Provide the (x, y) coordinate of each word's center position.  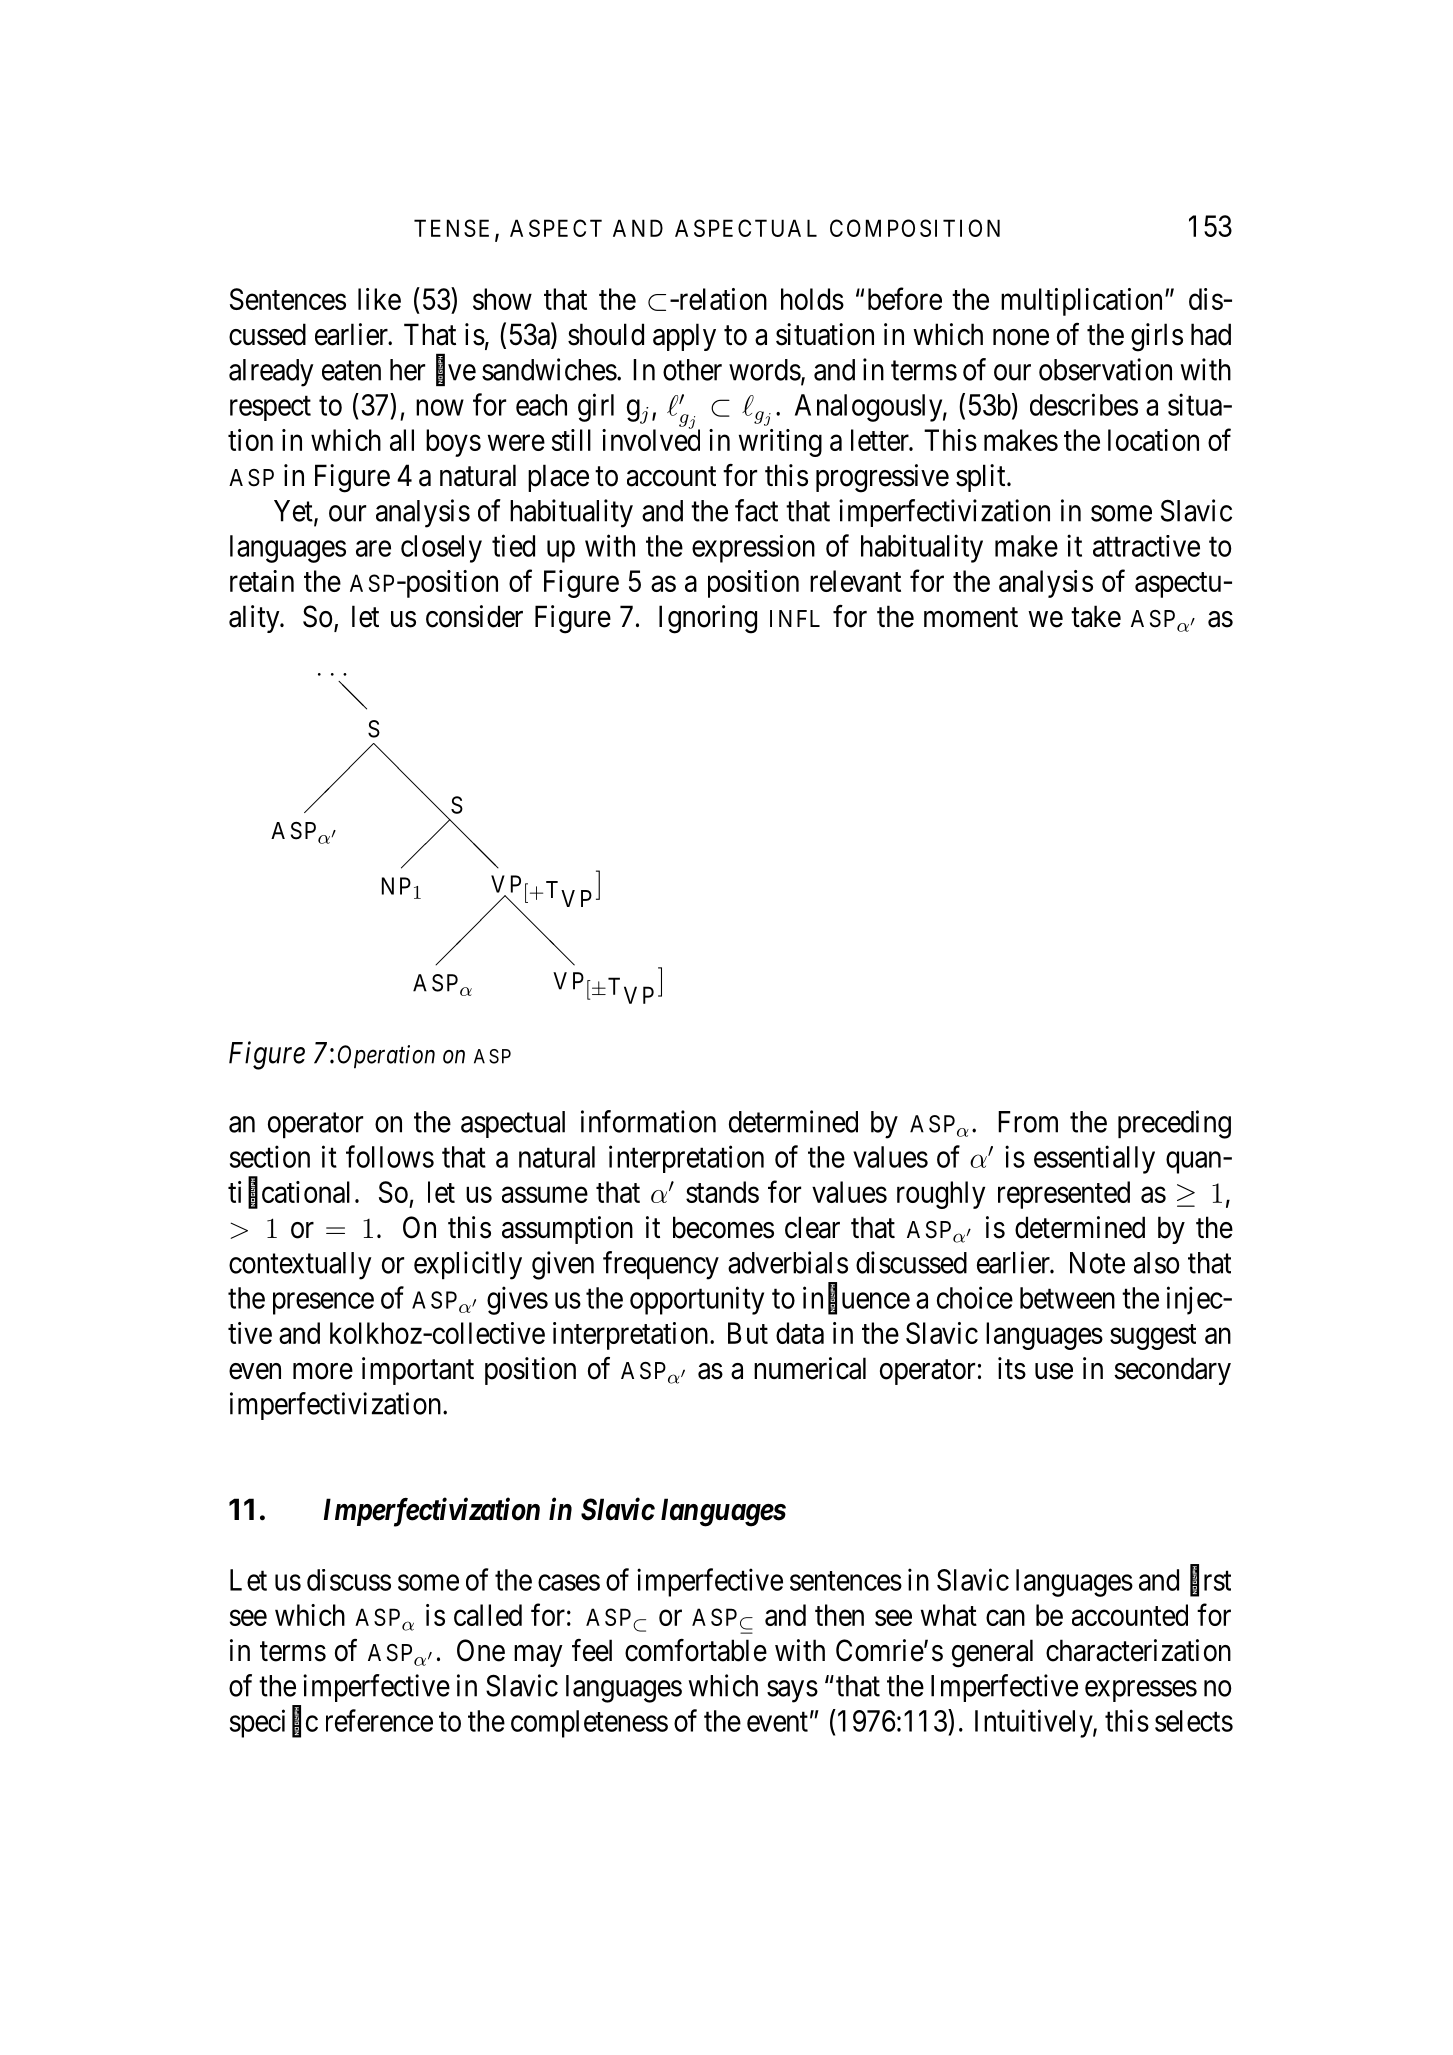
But (748, 1333)
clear (812, 1227)
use (1054, 1371)
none (1021, 337)
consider (474, 616)
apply (684, 337)
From (1028, 1122)
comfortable (696, 1650)
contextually (300, 1266)
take (1096, 616)
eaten (351, 371)
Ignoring (708, 619)
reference (379, 1720)
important (418, 1371)
